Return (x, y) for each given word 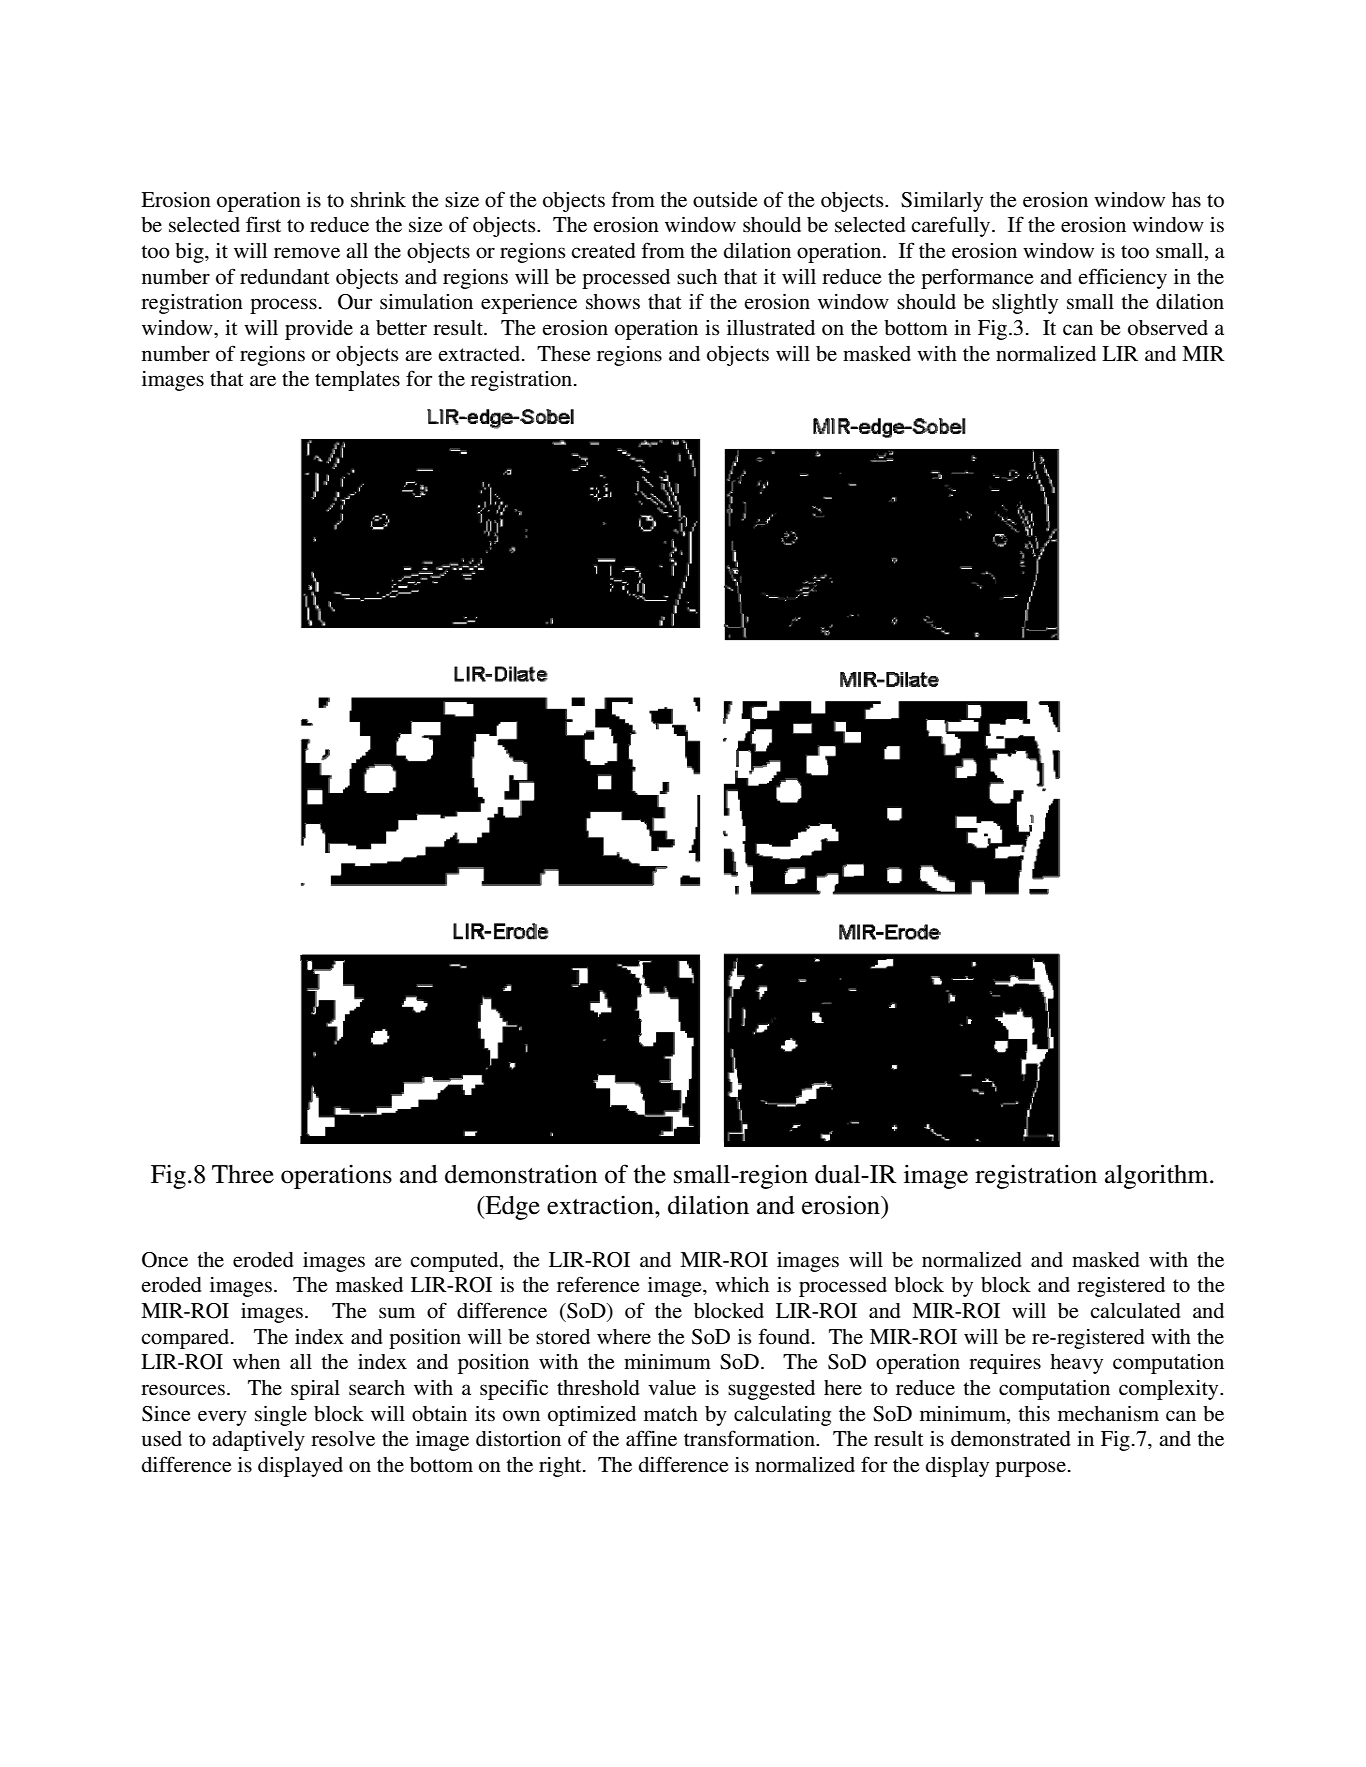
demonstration (521, 1174)
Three (243, 1174)
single (281, 1416)
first (263, 224)
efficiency (1122, 278)
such (697, 277)
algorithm (1158, 1176)
